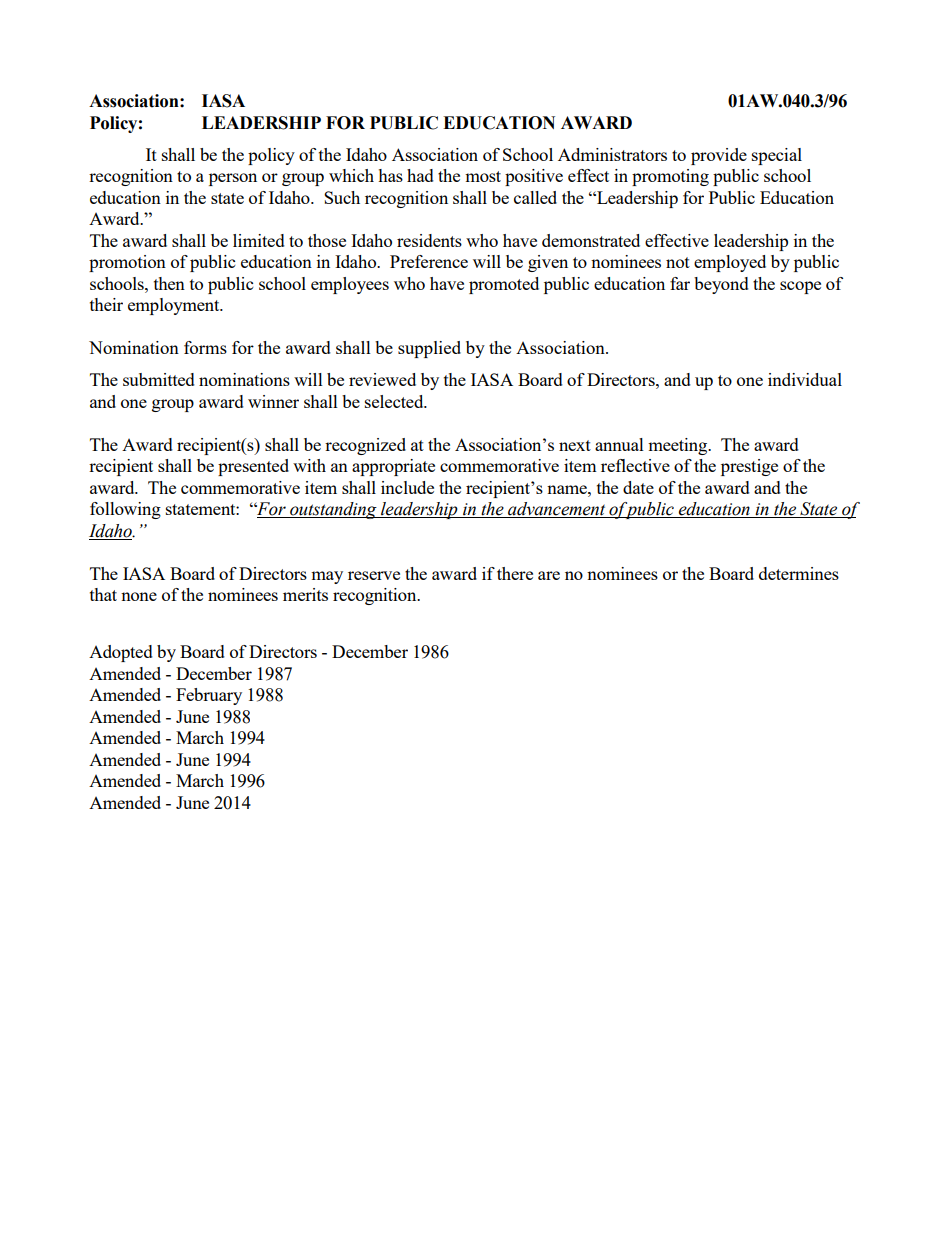 This screenshot has height=1233, width=952. I want to click on merits, so click(305, 594).
